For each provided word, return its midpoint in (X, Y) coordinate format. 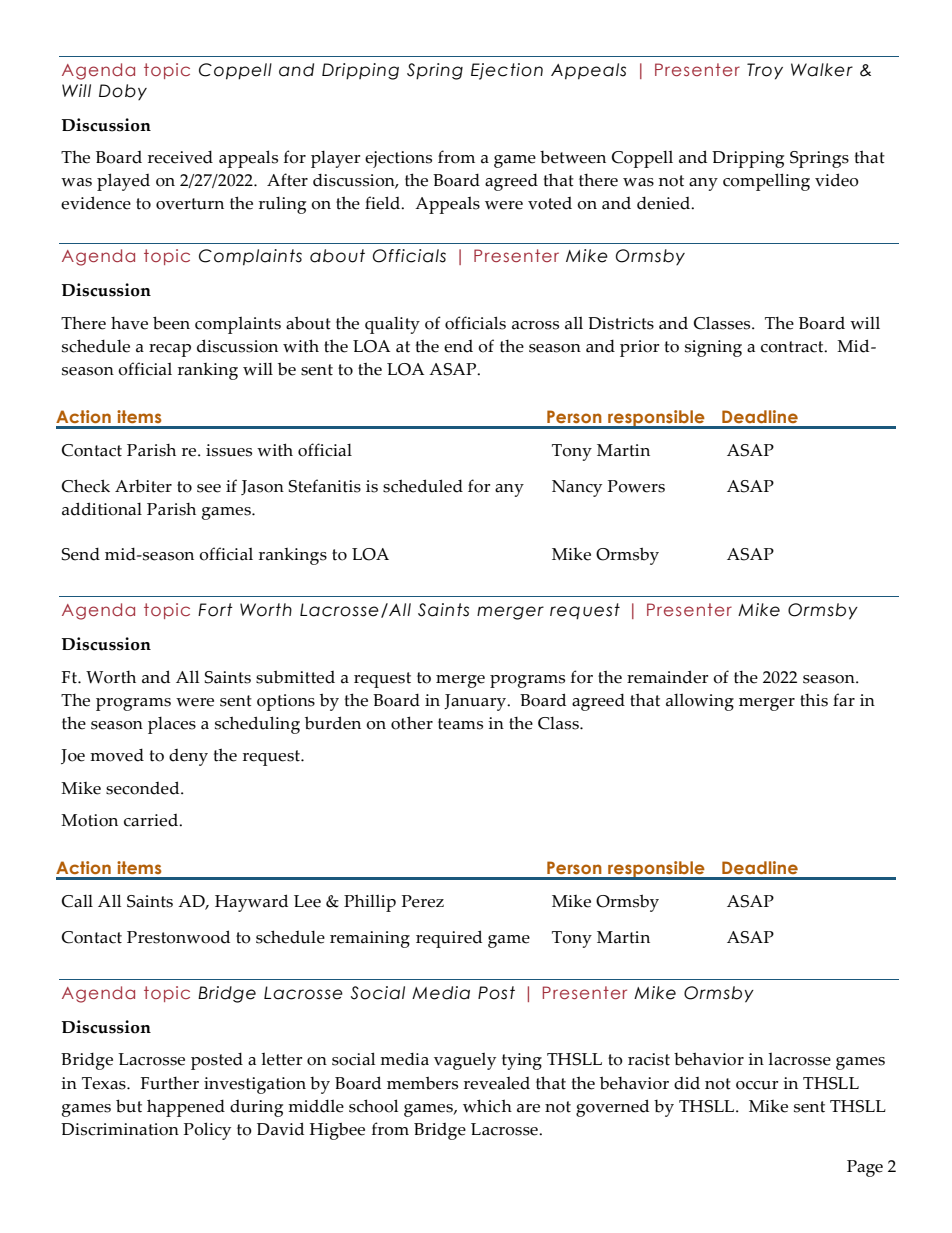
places (172, 725)
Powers (636, 486)
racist (649, 1059)
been (171, 323)
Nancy (577, 488)
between (573, 157)
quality (392, 325)
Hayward (251, 903)
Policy (207, 1131)
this (814, 700)
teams (460, 724)
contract (793, 347)
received (180, 157)
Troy (765, 71)
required (449, 939)
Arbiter (143, 486)
